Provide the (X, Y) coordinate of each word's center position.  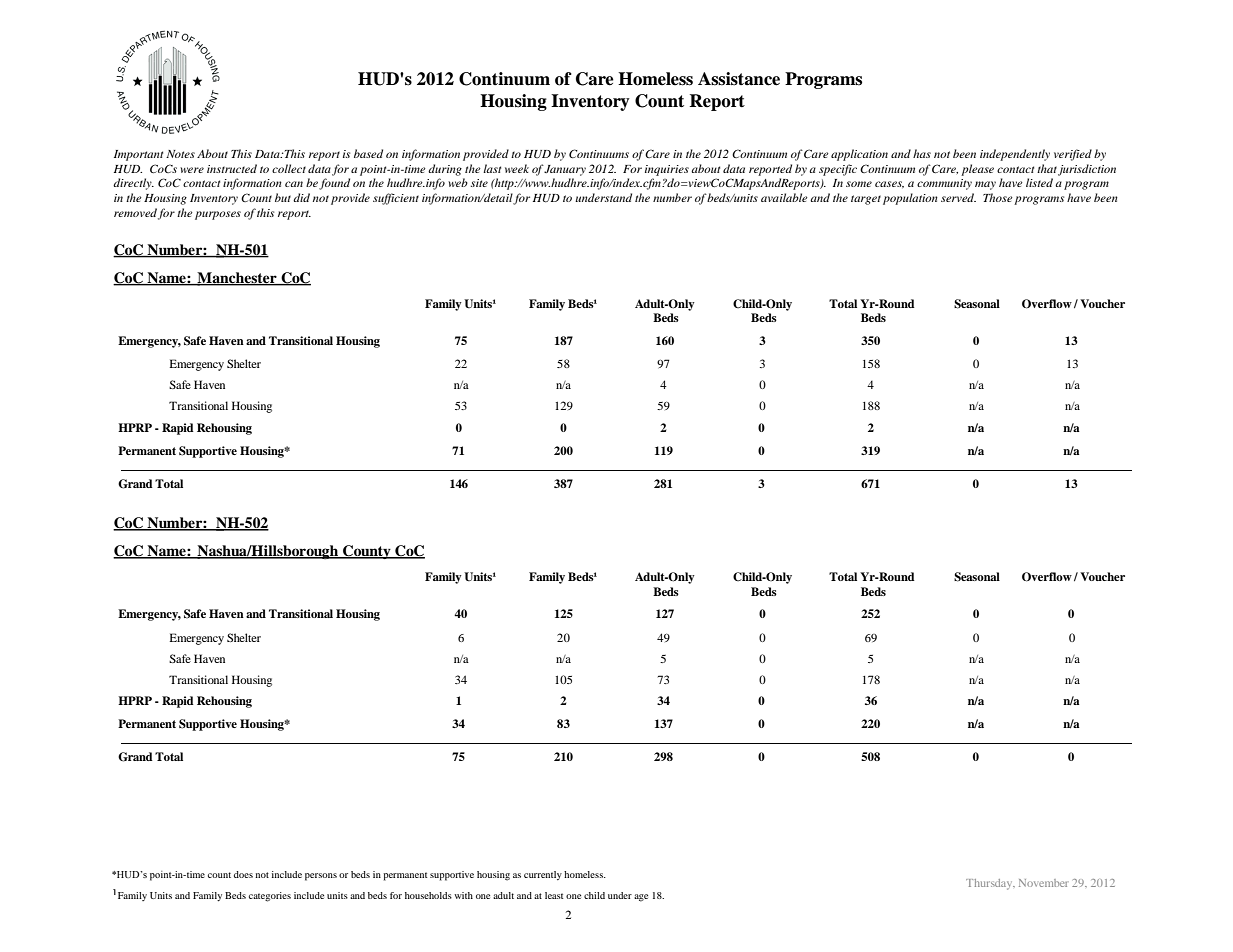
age (641, 898)
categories (270, 897)
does (243, 874)
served (958, 197)
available (784, 197)
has (922, 153)
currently (543, 875)
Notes (180, 154)
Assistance (739, 79)
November (1044, 883)
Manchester (237, 279)
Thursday (990, 884)
